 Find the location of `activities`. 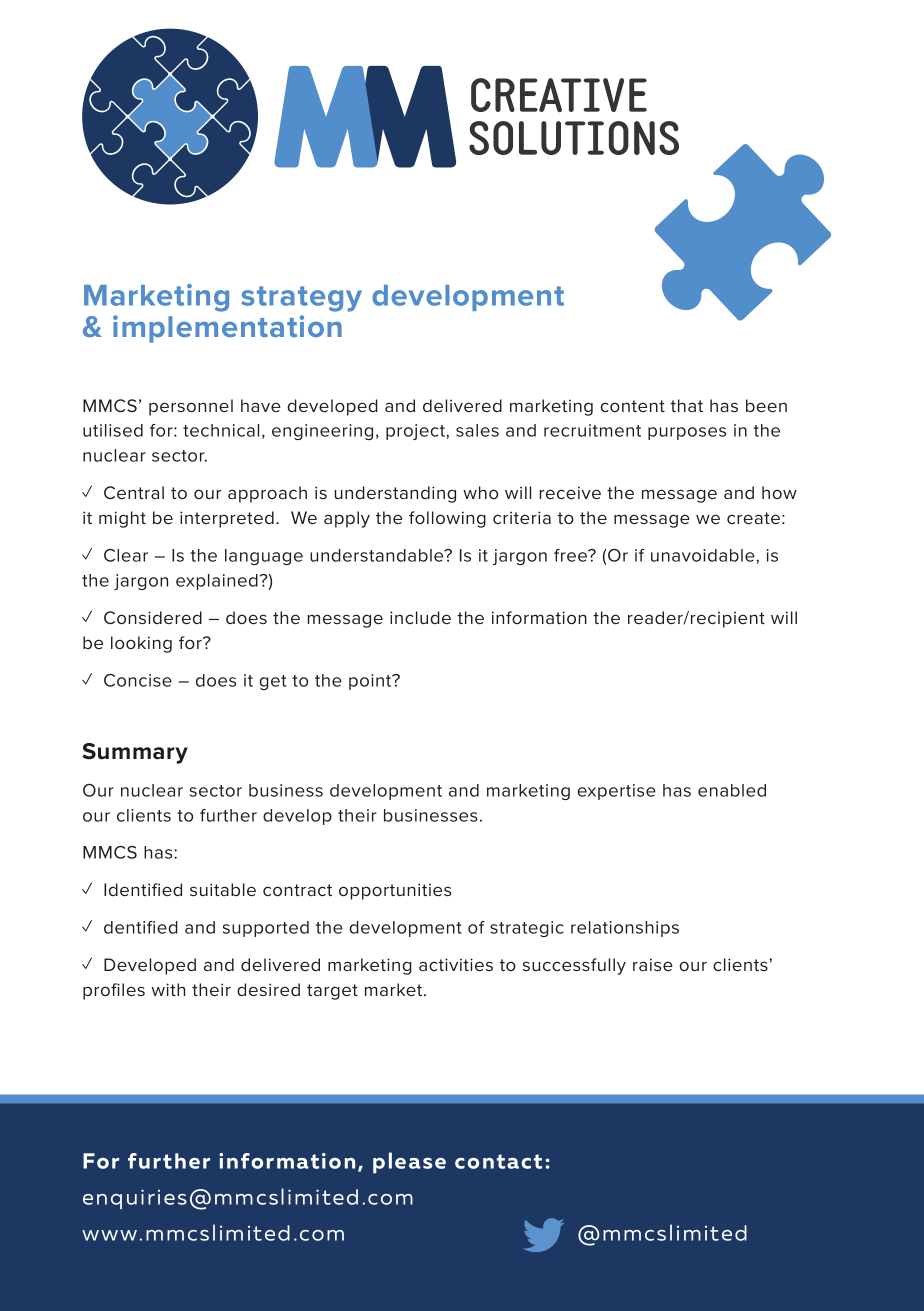

activities is located at coordinates (456, 964).
